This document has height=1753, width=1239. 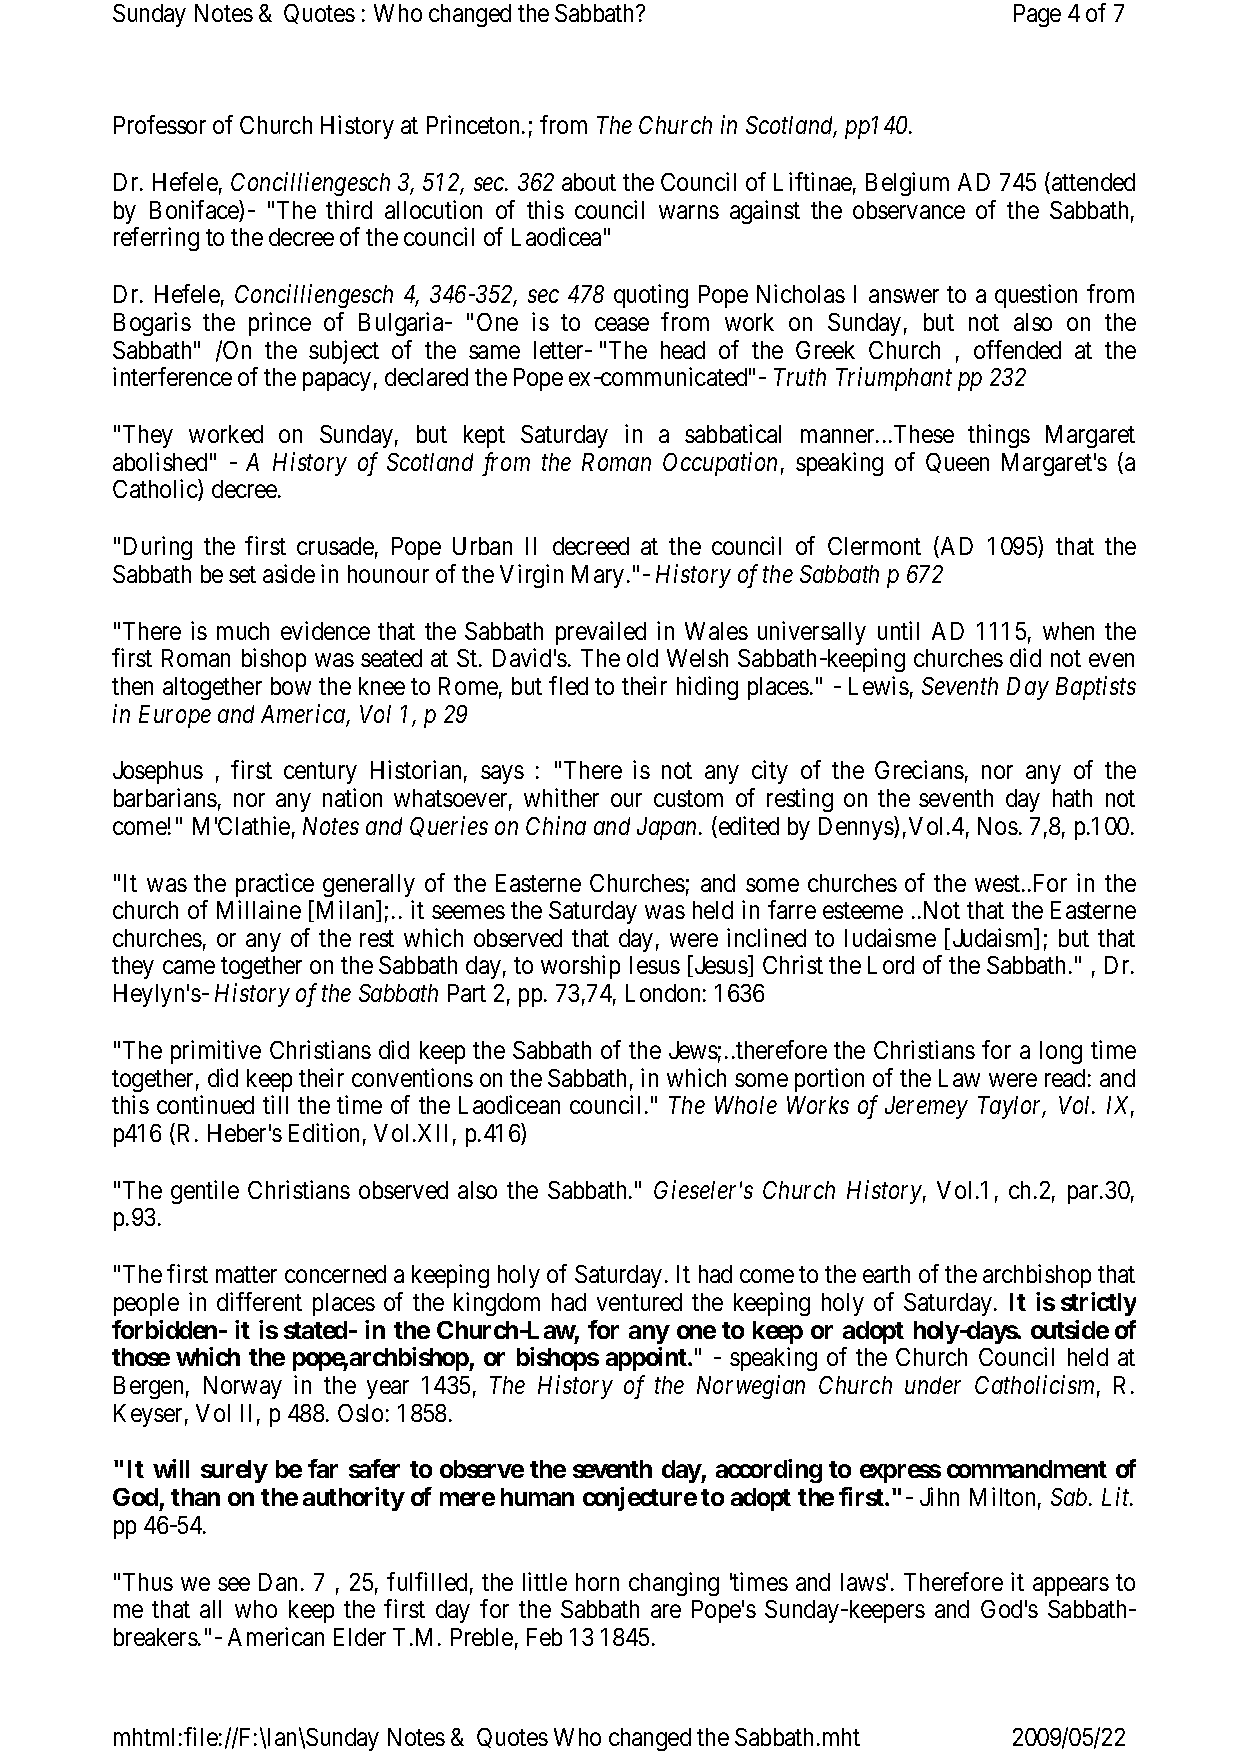 What do you see at coordinates (160, 124) in the document?
I see `Professor` at bounding box center [160, 124].
